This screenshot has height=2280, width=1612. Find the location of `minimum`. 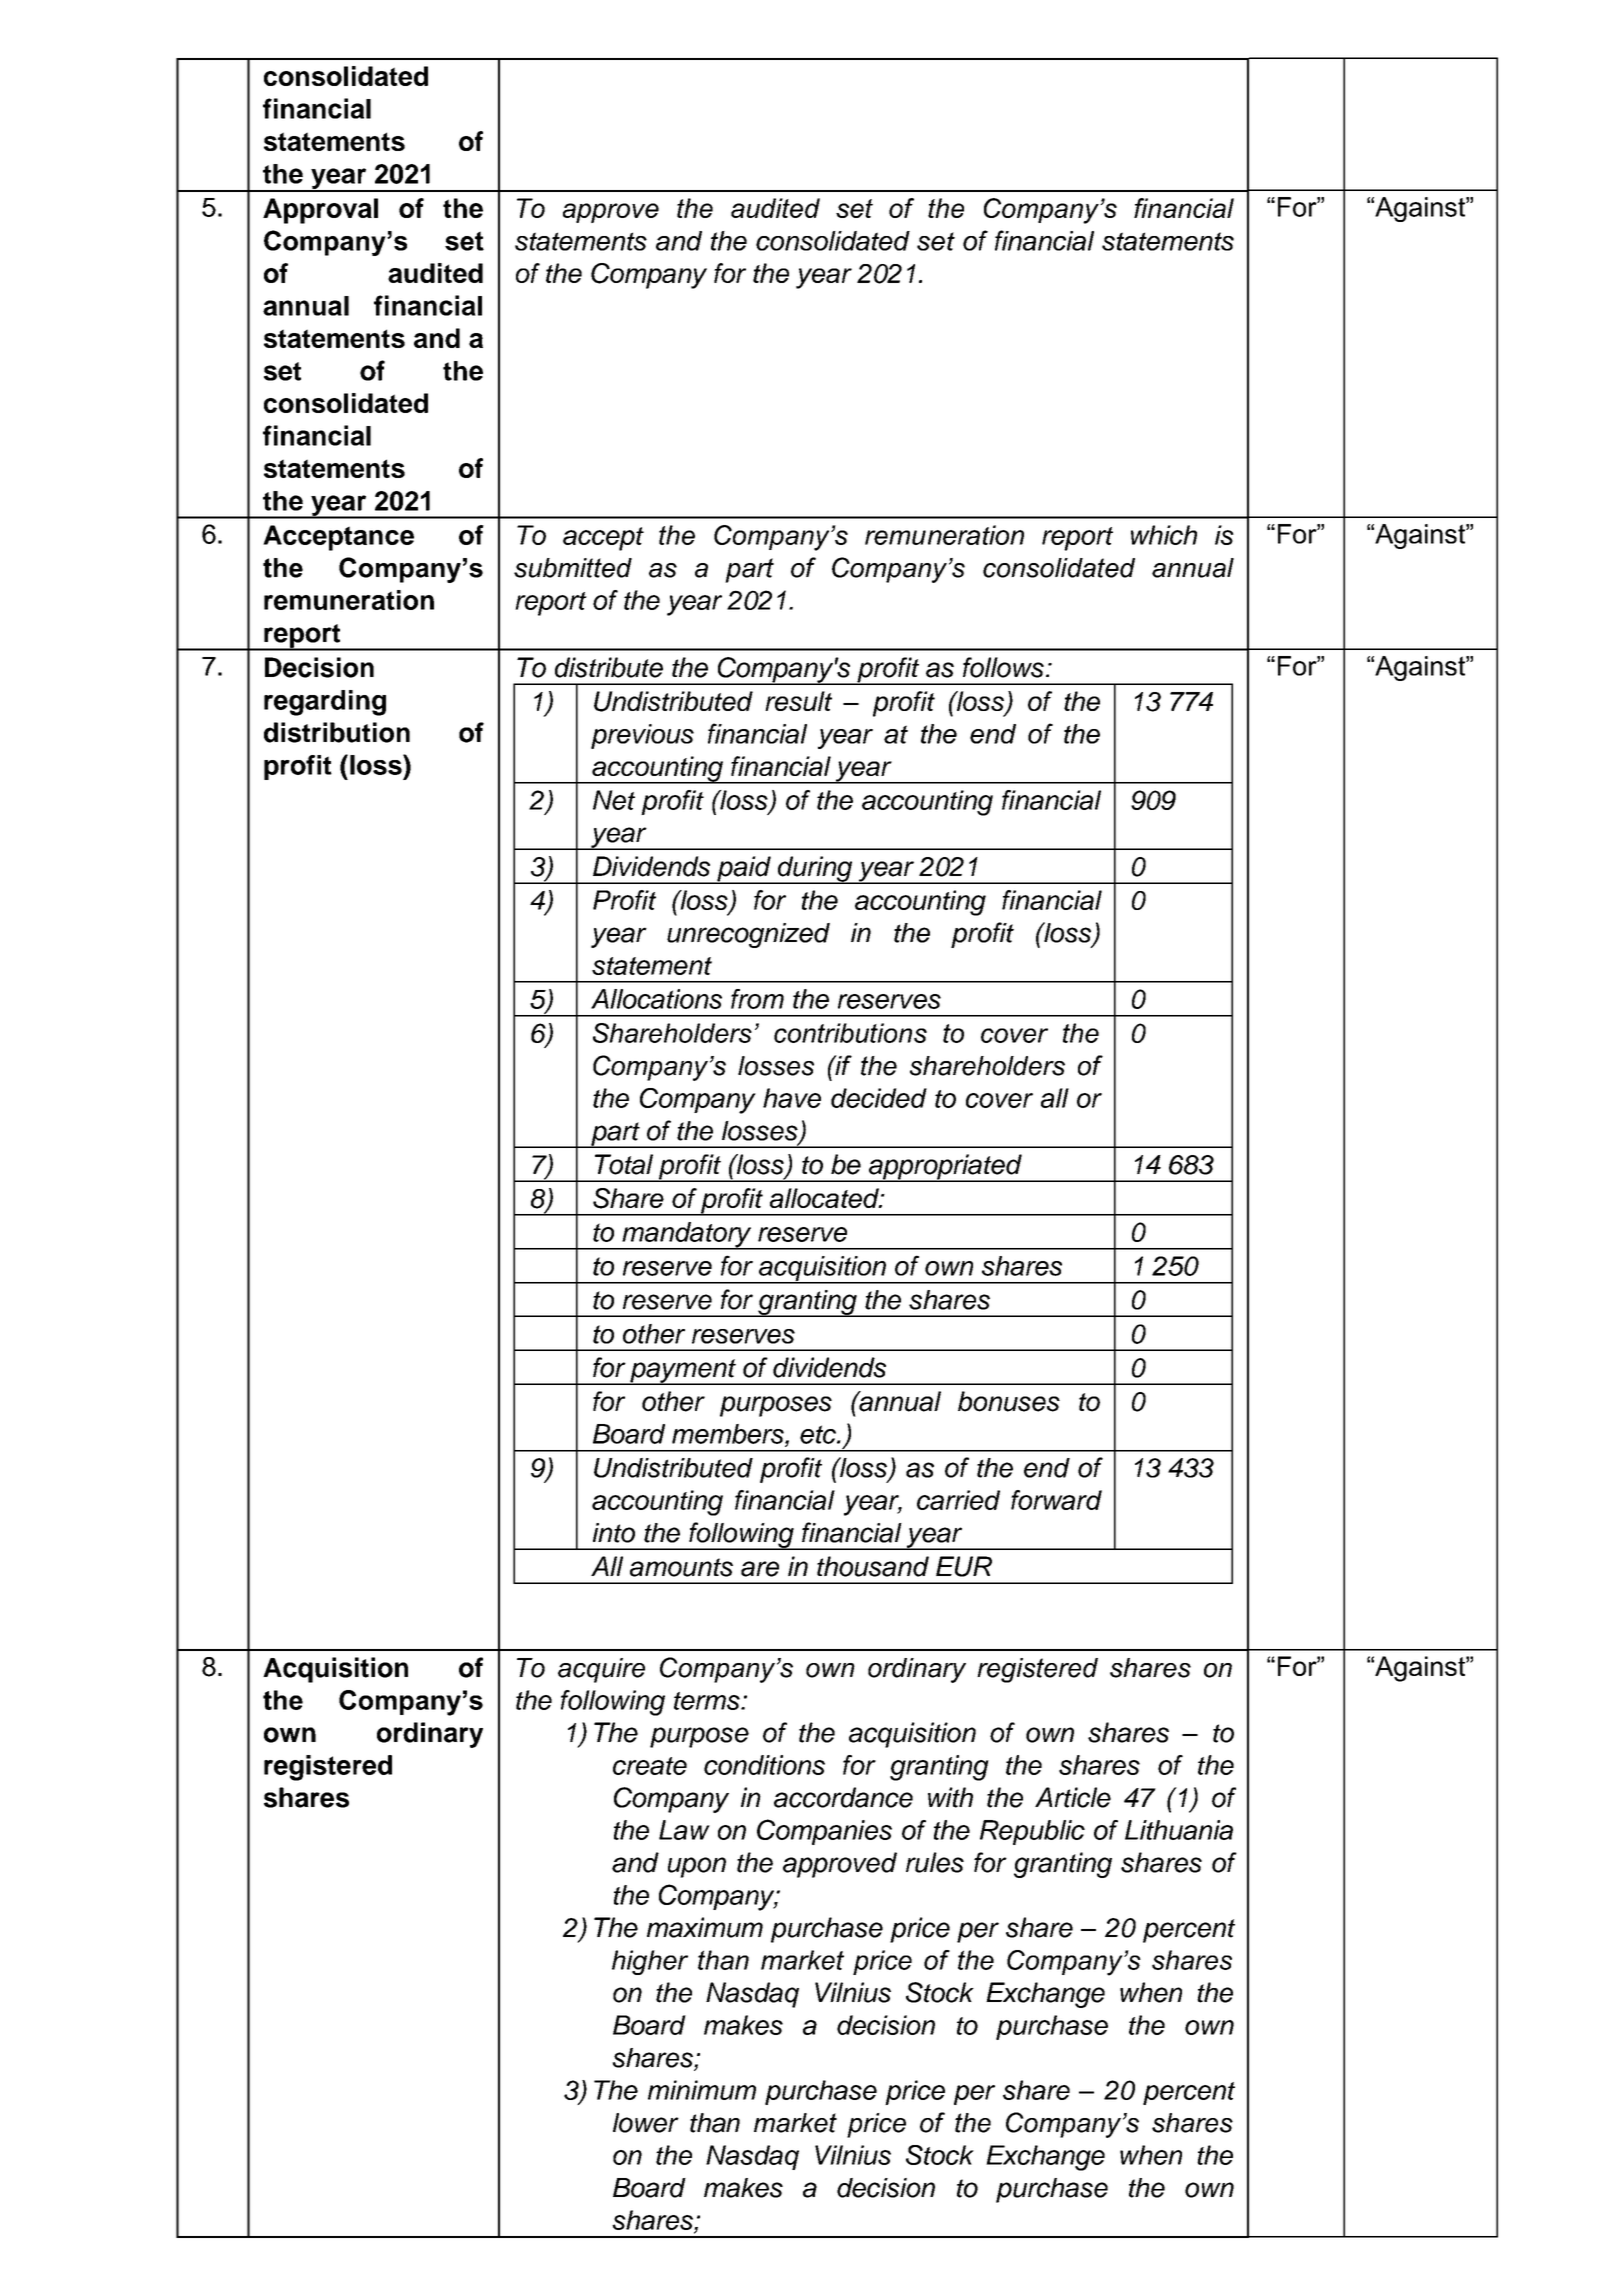

minimum is located at coordinates (702, 2090).
